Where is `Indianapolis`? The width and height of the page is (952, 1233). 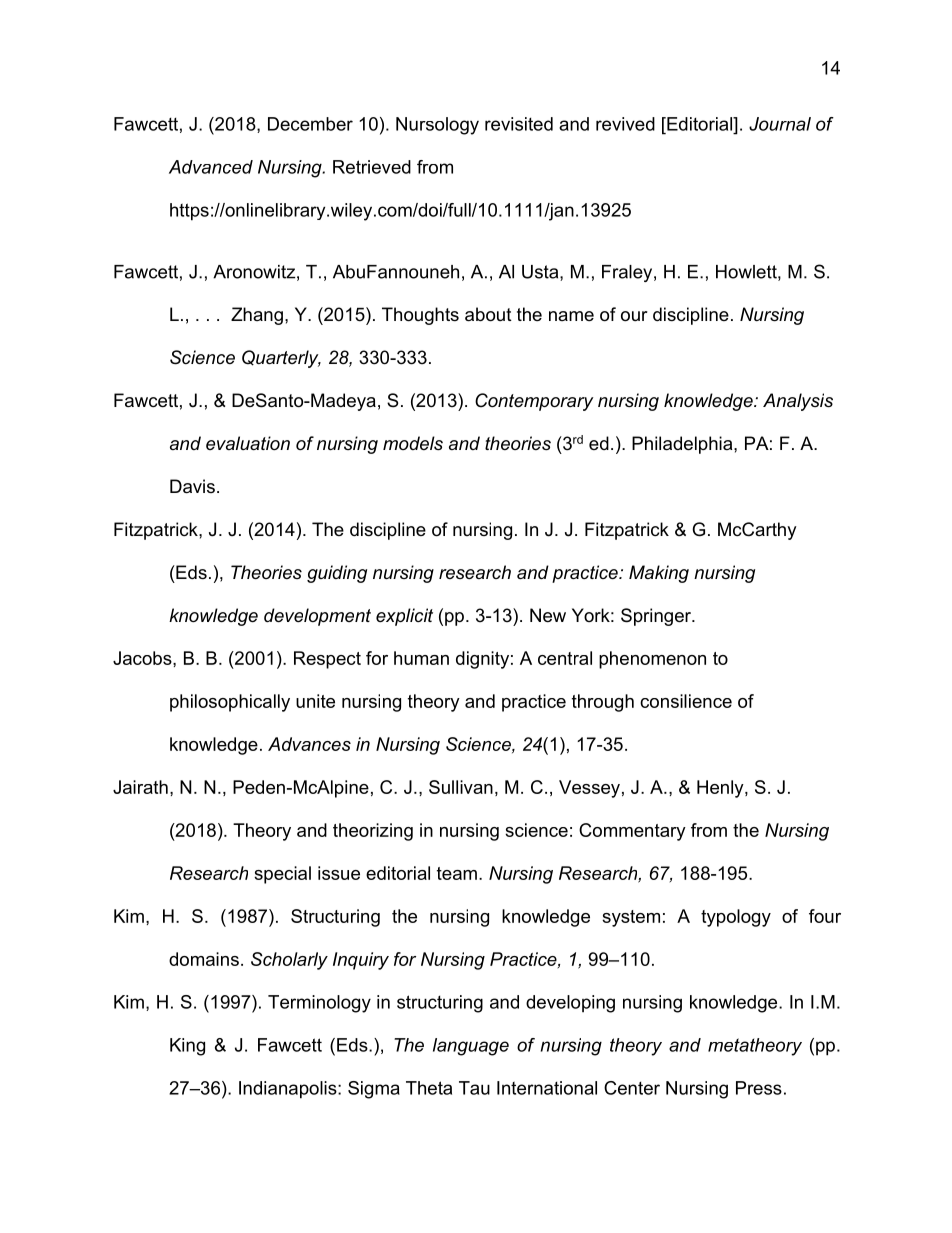
Indianapolis is located at coordinates (289, 1090).
